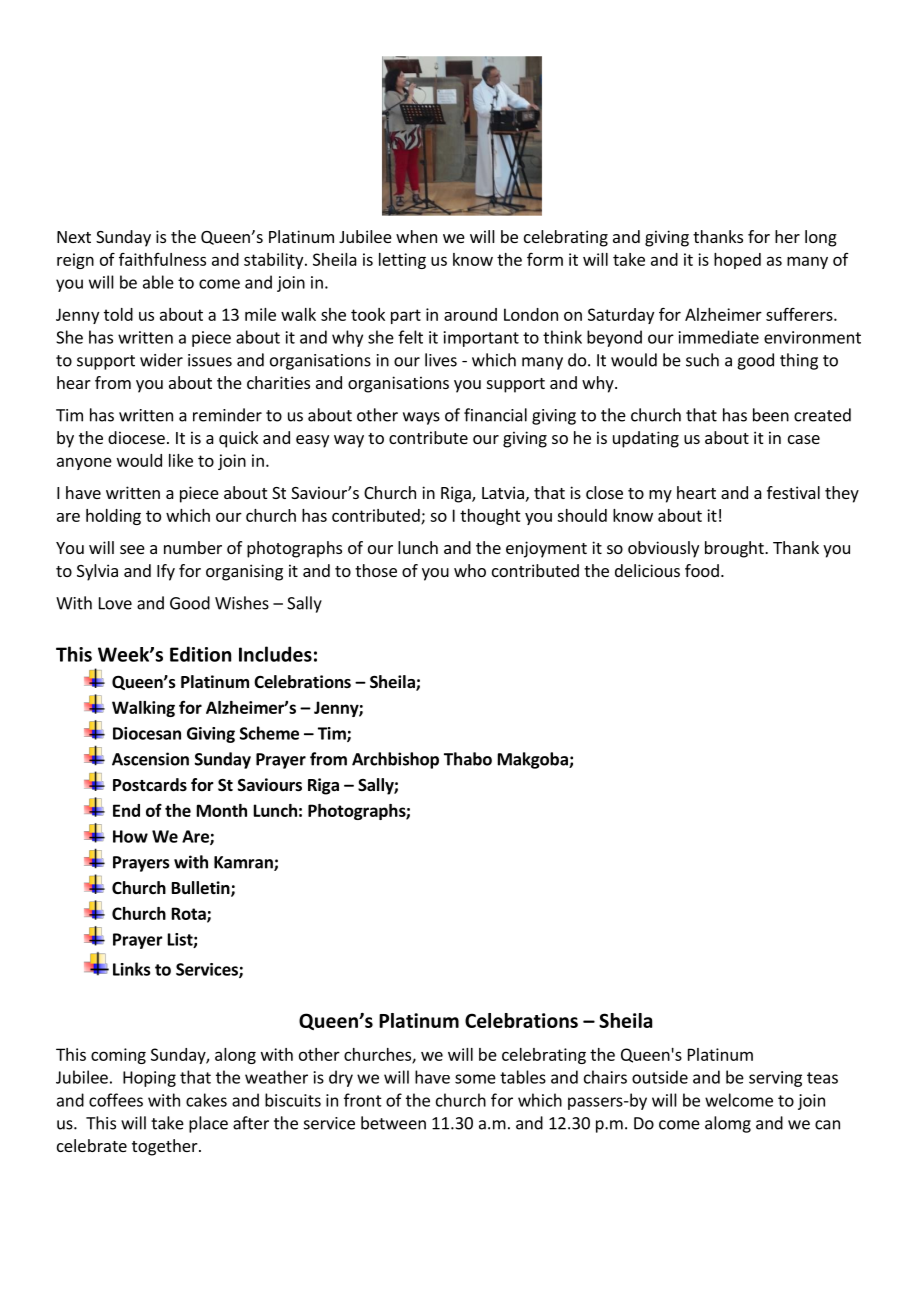 The height and width of the screenshot is (1309, 924). What do you see at coordinates (793, 492) in the screenshot?
I see `festival` at bounding box center [793, 492].
